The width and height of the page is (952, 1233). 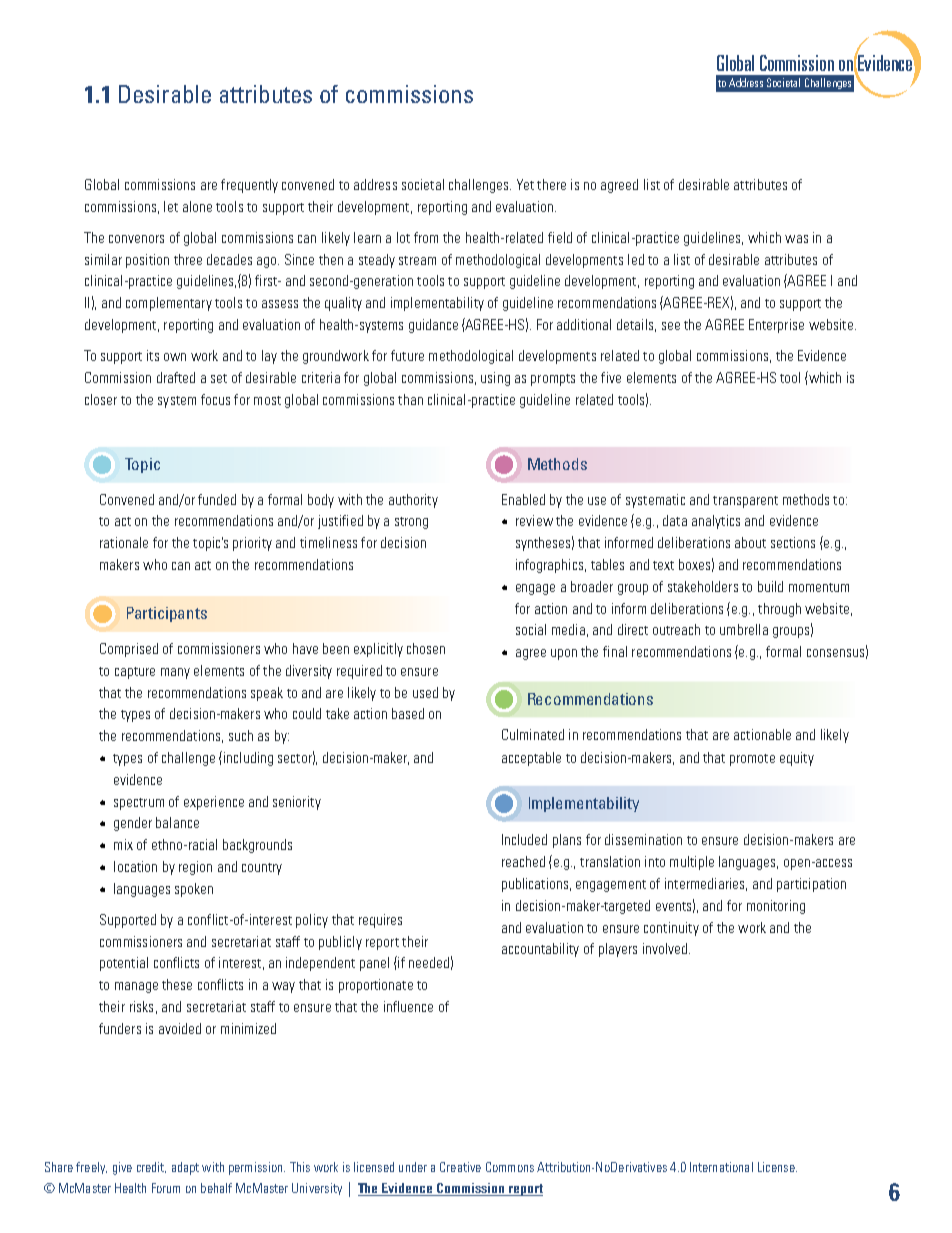 What do you see at coordinates (460, 1167) in the page?
I see `Creative` at bounding box center [460, 1167].
